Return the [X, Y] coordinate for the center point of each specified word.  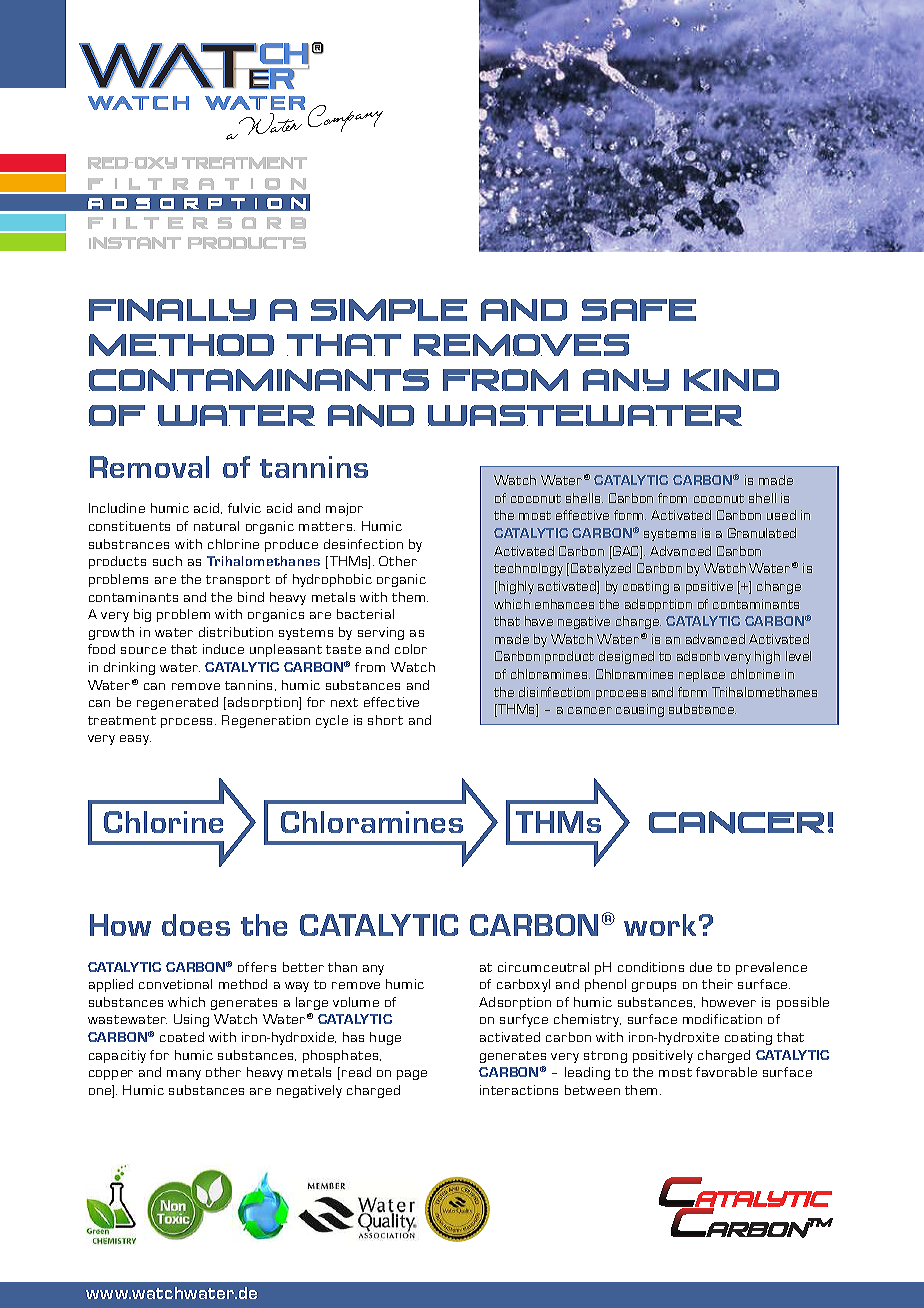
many [184, 1075]
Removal [149, 467]
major [344, 509]
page [412, 1075]
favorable [726, 1072]
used [781, 515]
